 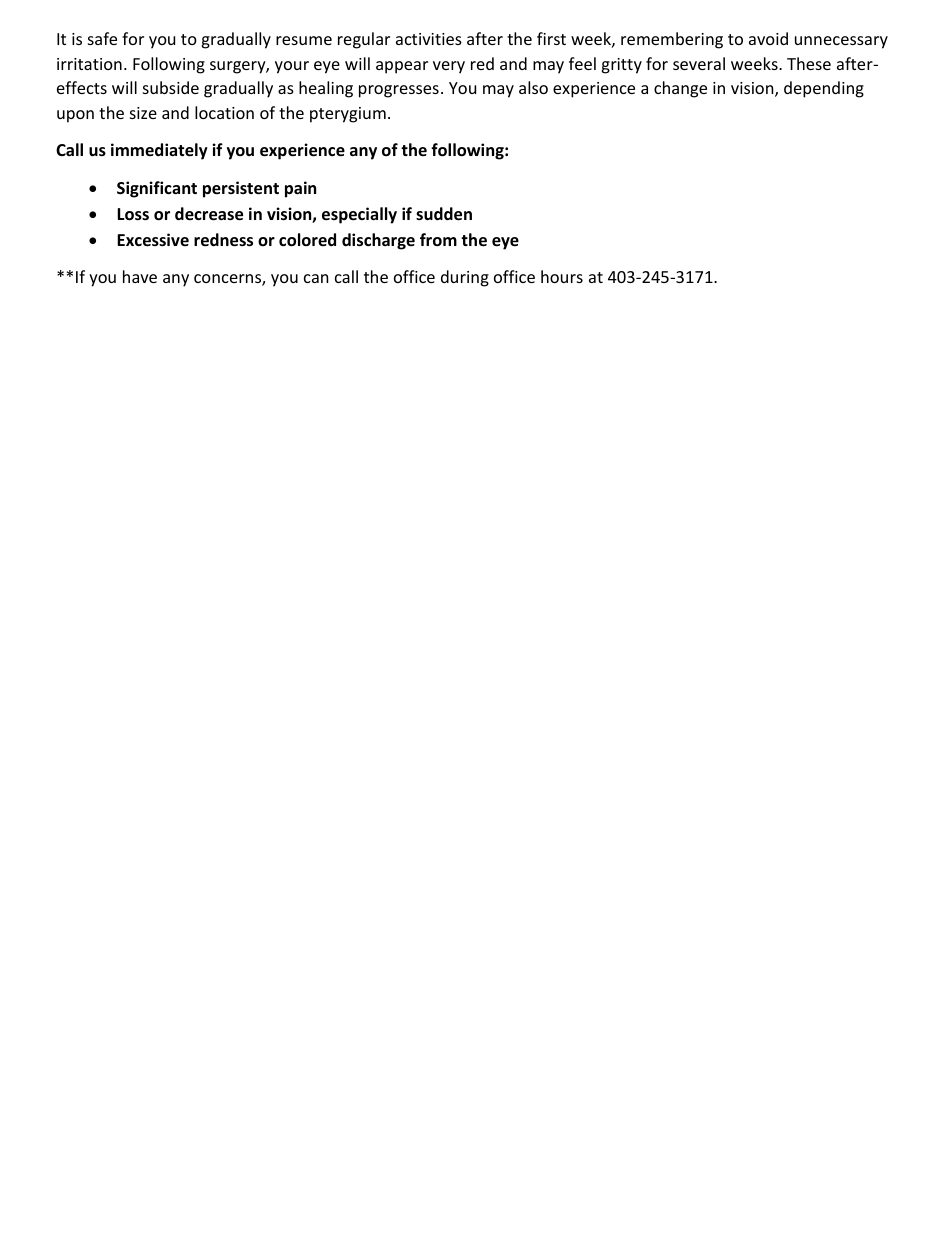 What do you see at coordinates (562, 276) in the document?
I see `hours` at bounding box center [562, 276].
